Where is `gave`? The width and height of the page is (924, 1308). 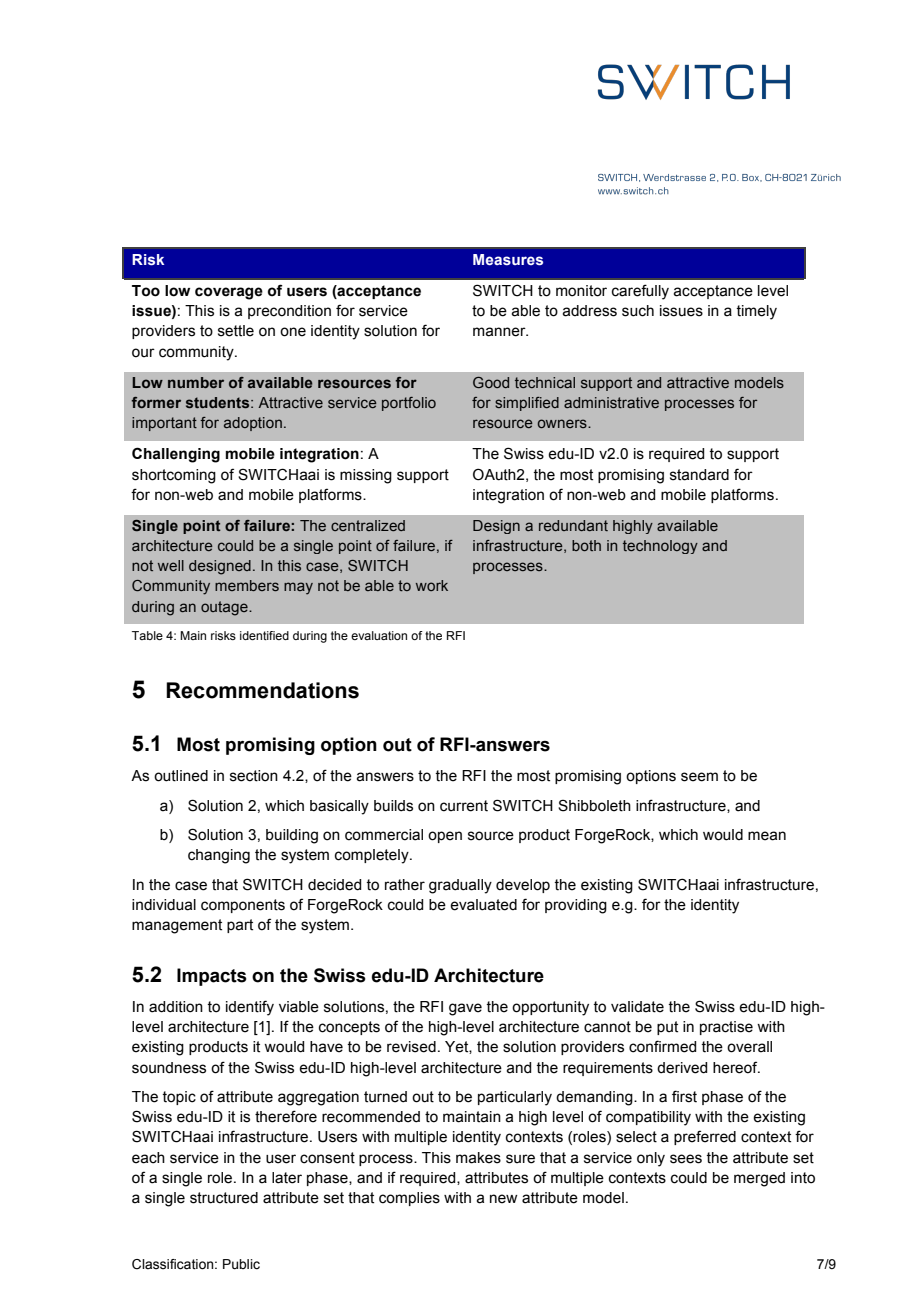
gave is located at coordinates (465, 1009).
